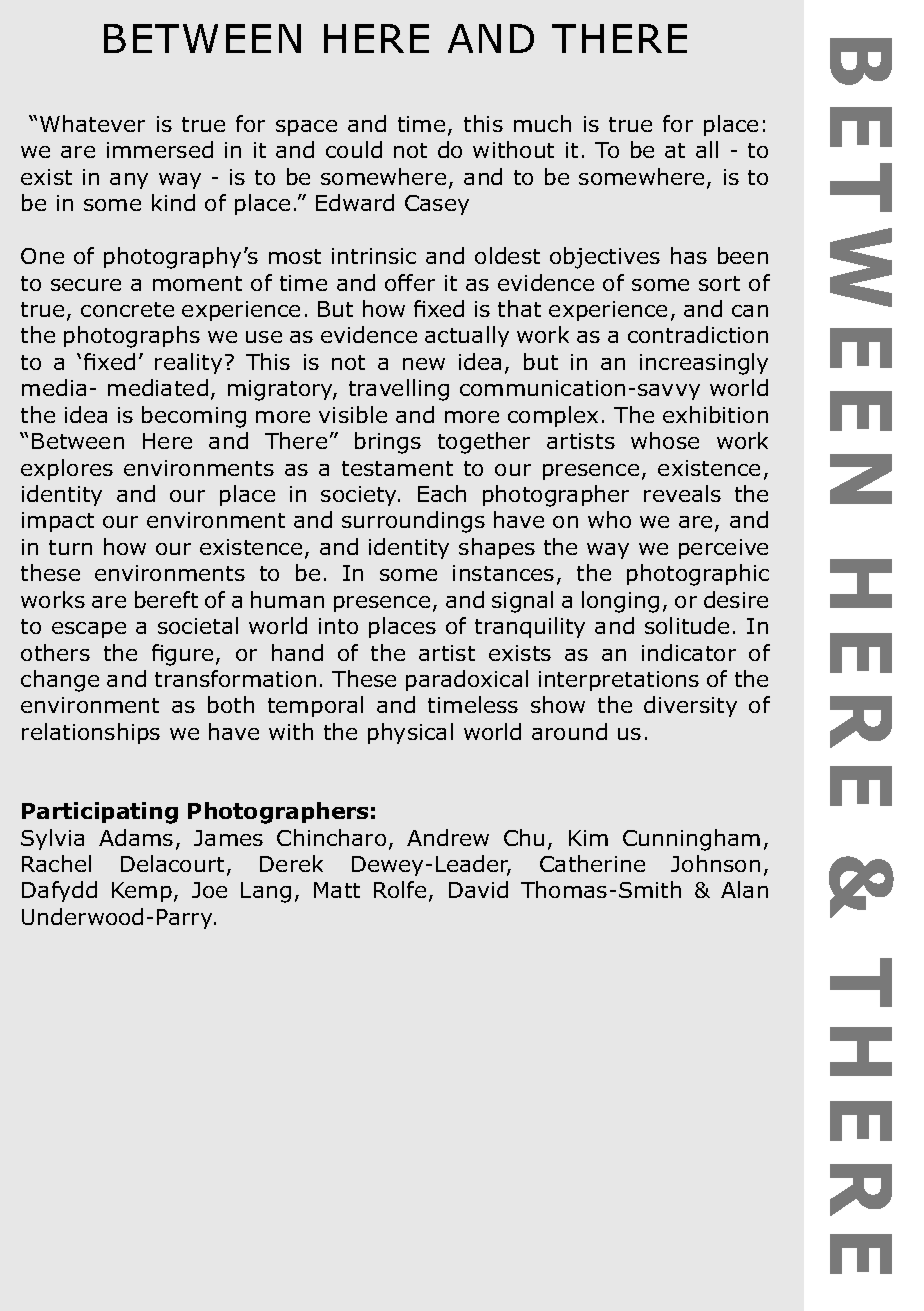 This image has width=924, height=1311. Describe the element at coordinates (467, 336) in the image. I see `actually` at that location.
